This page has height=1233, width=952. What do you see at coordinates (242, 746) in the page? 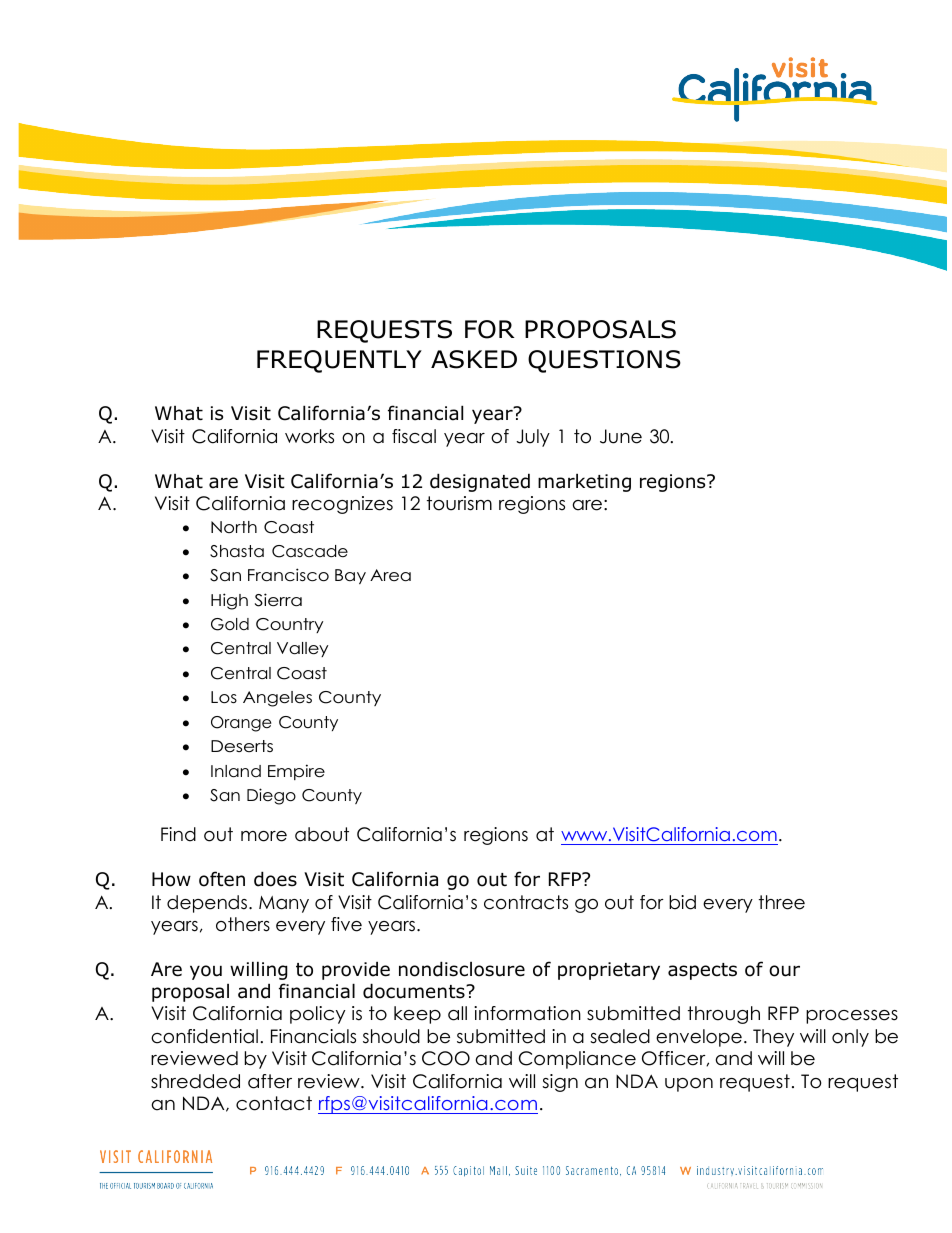
I see `Deserts` at bounding box center [242, 746].
